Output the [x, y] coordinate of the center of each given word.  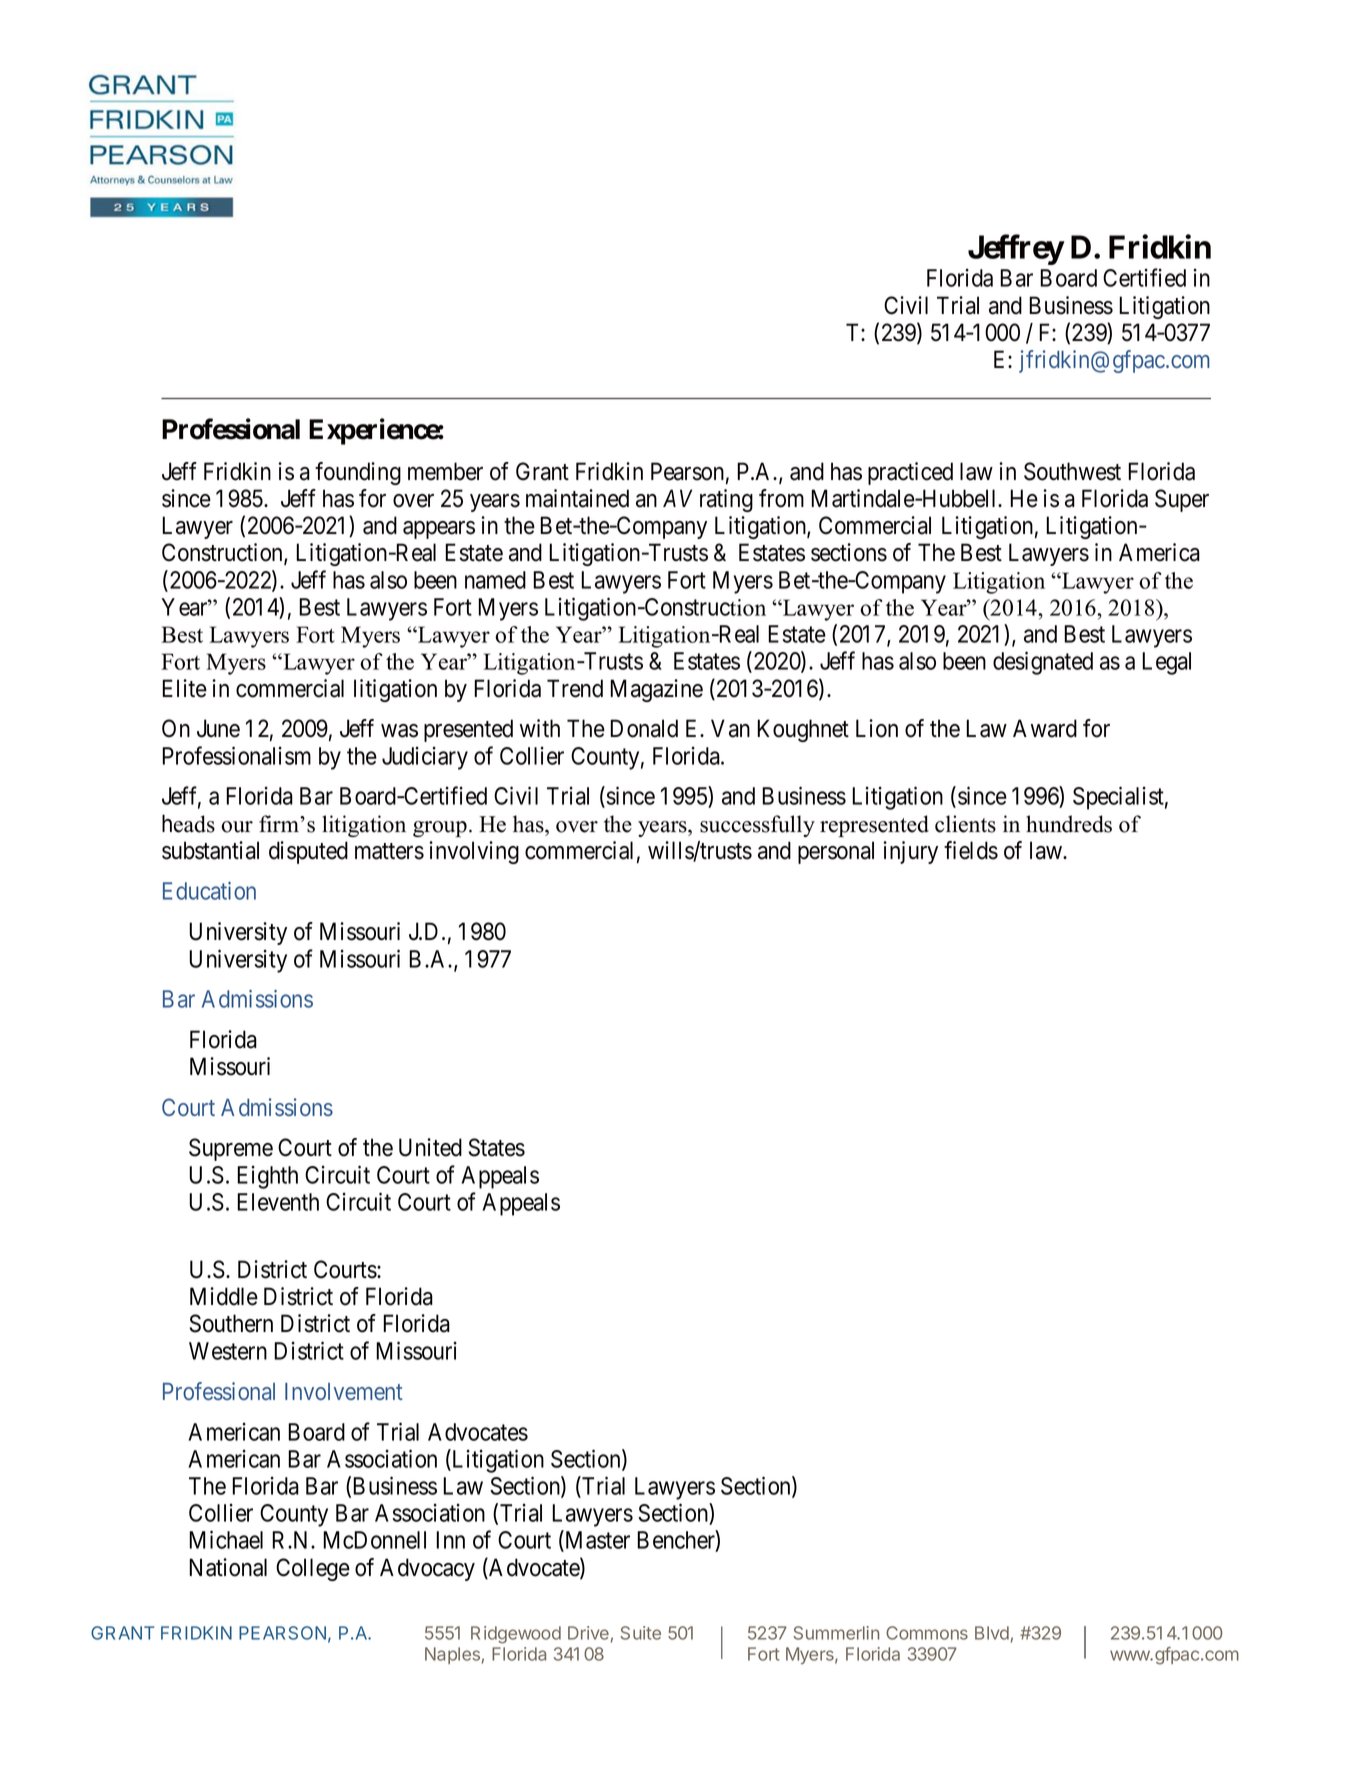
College [313, 1569]
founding [358, 473]
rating [726, 500]
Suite [640, 1633]
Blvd [992, 1633]
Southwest [1072, 471]
